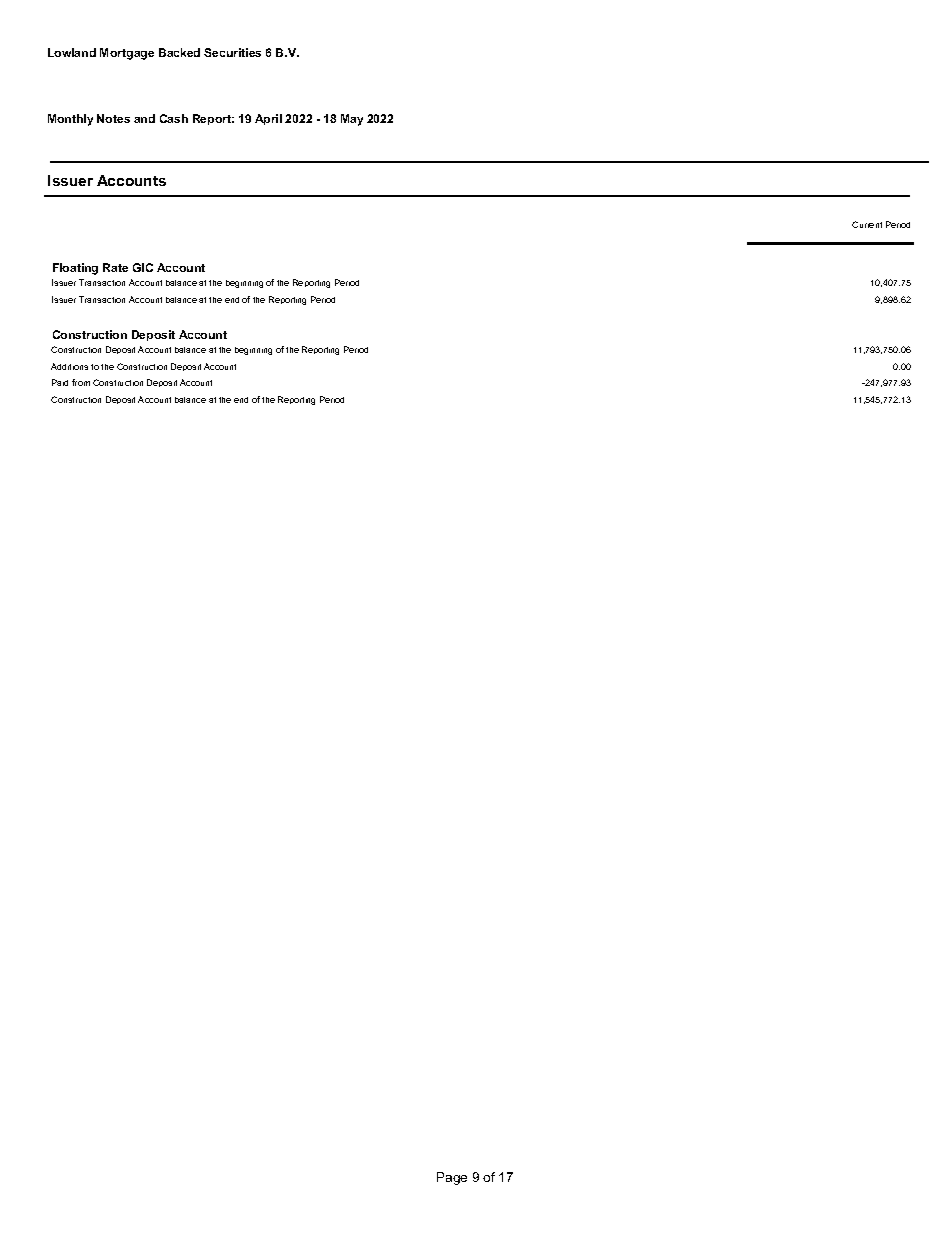 Image resolution: width=952 pixels, height=1233 pixels. What do you see at coordinates (127, 54) in the screenshot?
I see `Mortgage` at bounding box center [127, 54].
